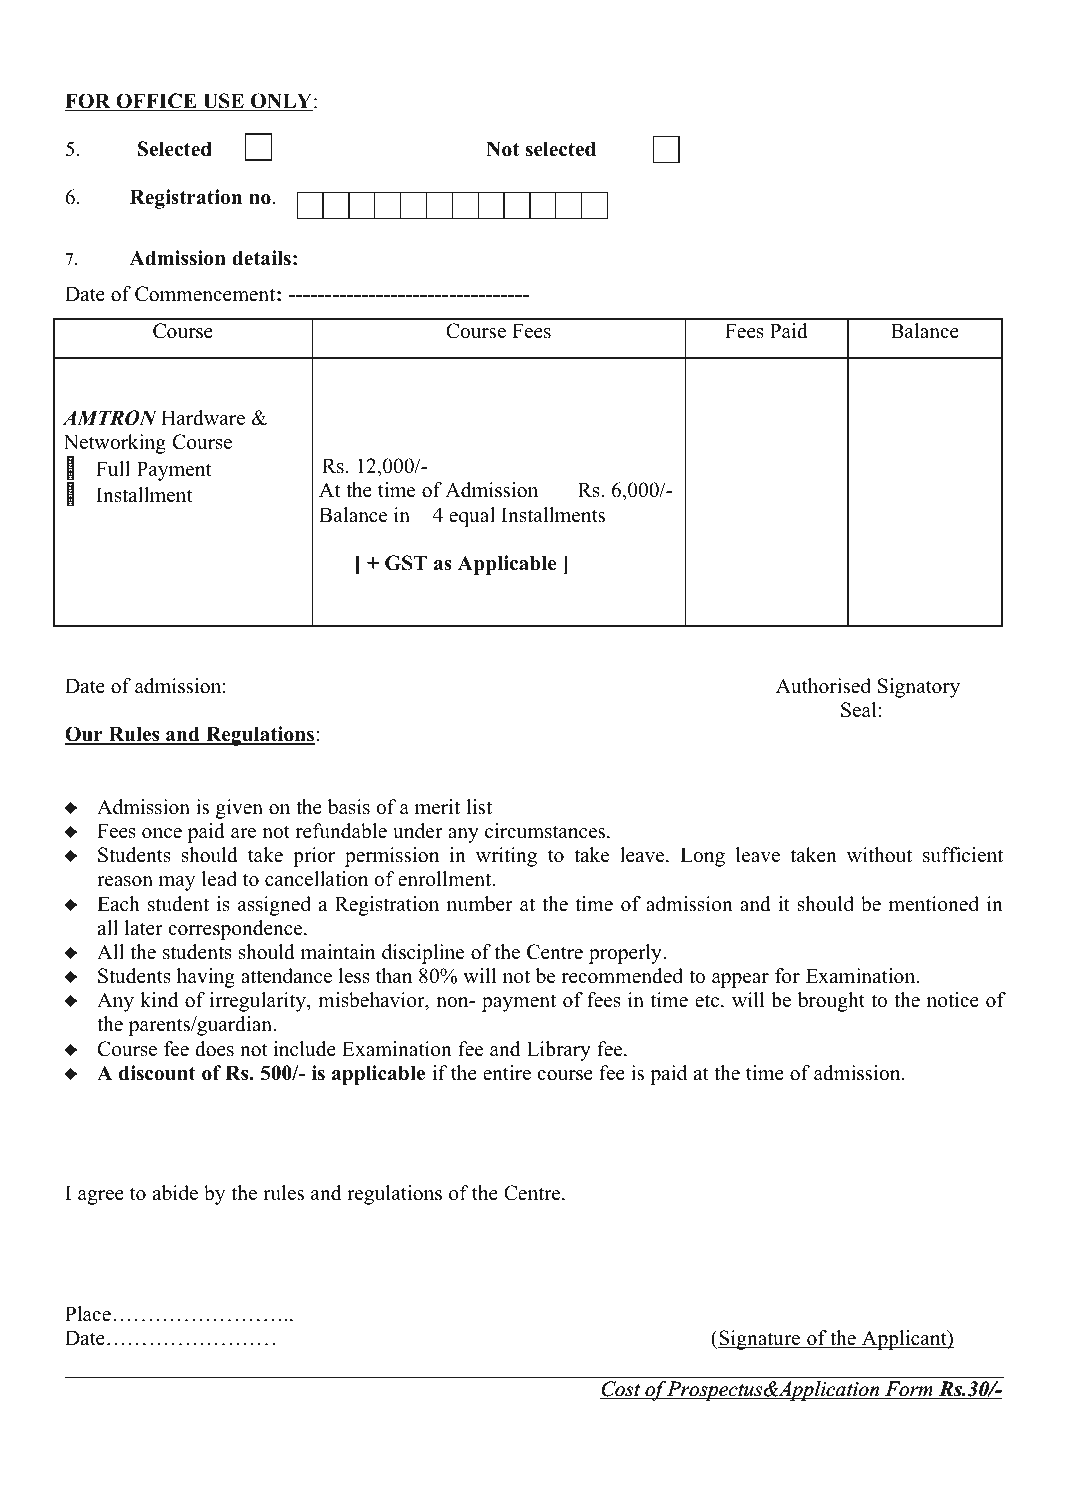  I want to click on brought, so click(831, 1002).
